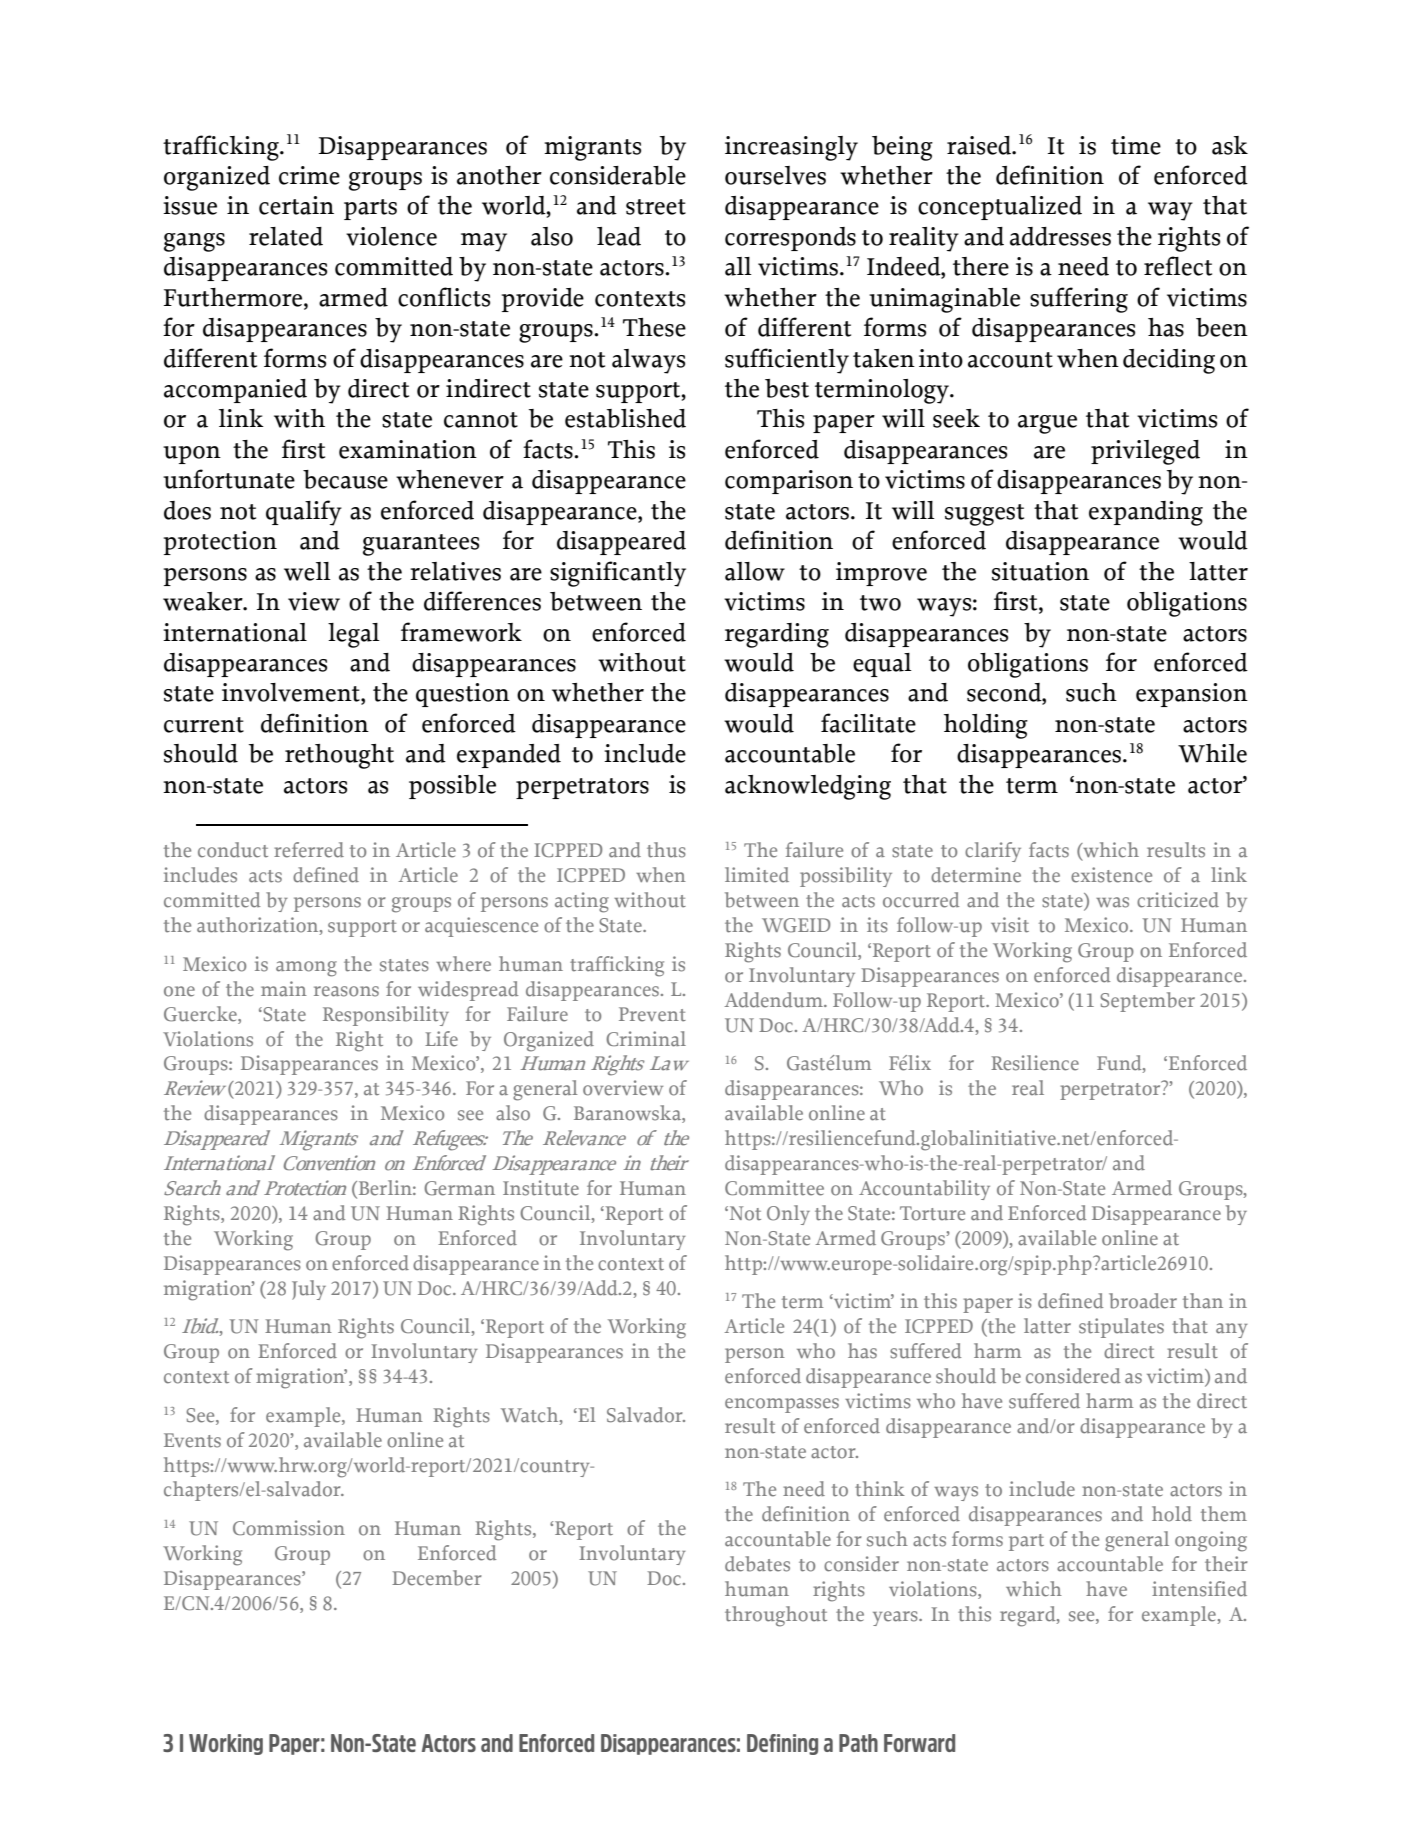 The image size is (1411, 1826). I want to click on stipulates, so click(1121, 1328).
